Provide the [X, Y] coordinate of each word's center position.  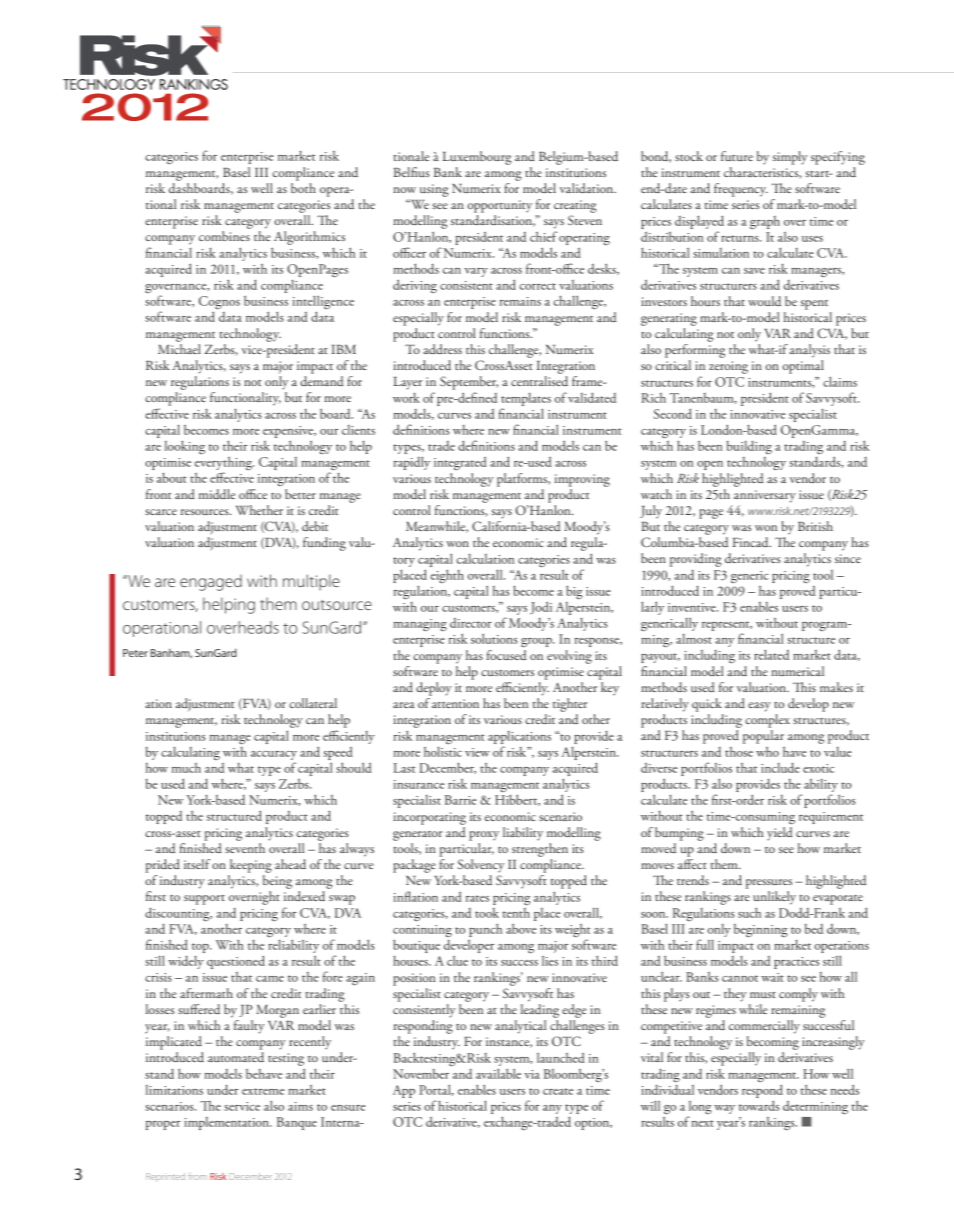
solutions [494, 638]
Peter [135, 653]
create [558, 1091]
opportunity [500, 206]
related [771, 654]
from [197, 1176]
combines [224, 236]
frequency [741, 190]
